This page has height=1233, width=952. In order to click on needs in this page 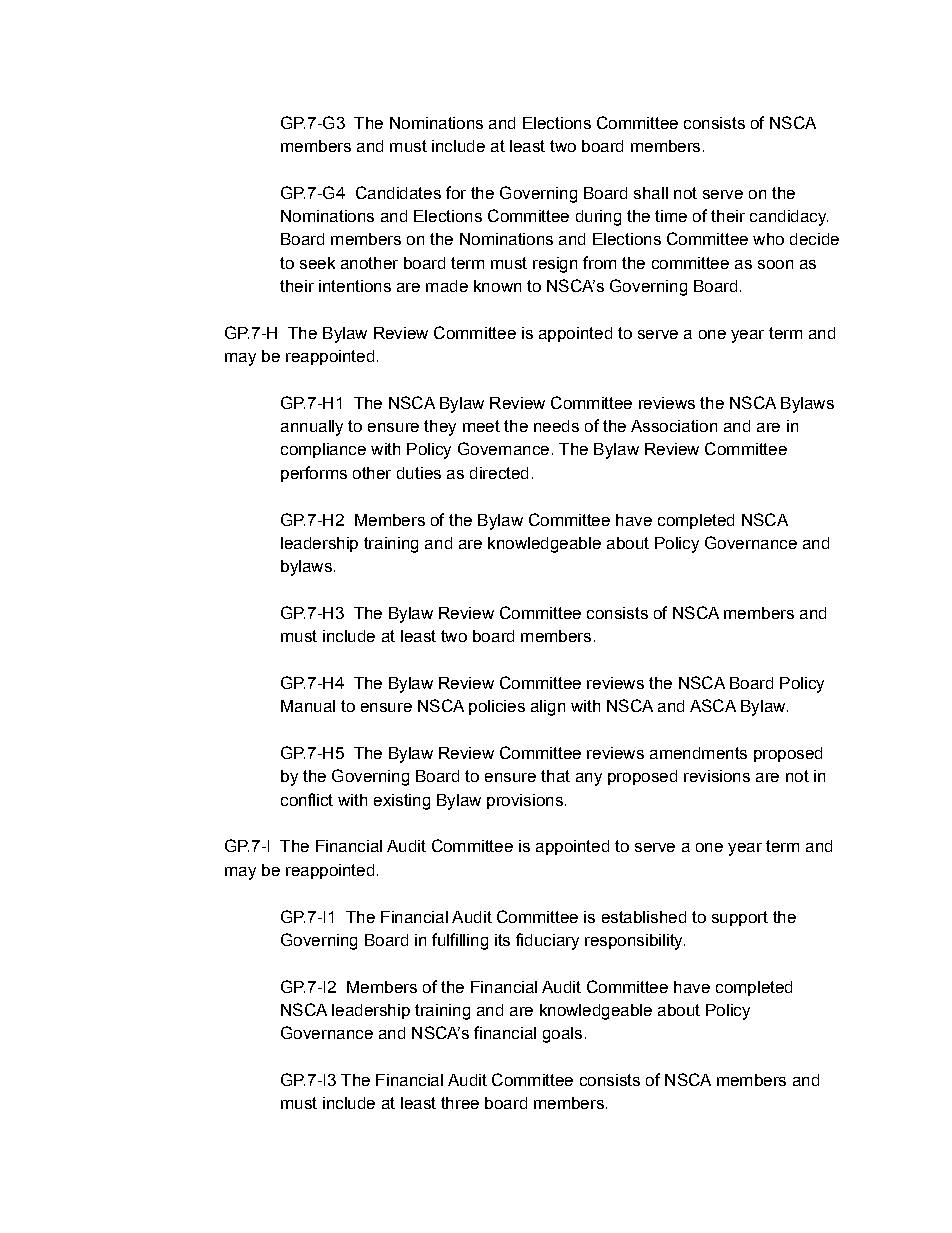, I will do `click(556, 426)`.
